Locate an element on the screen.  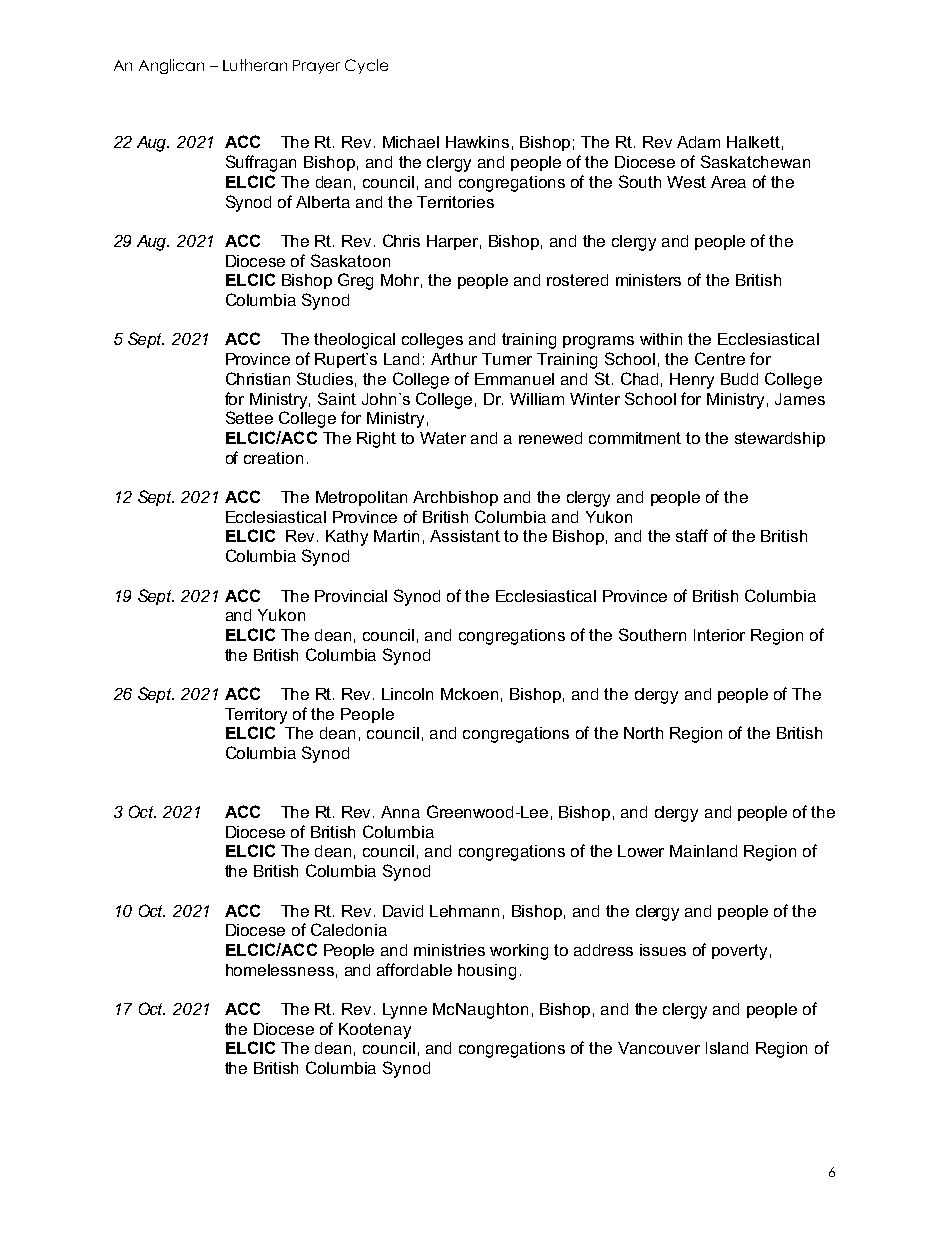
theological is located at coordinates (354, 341).
